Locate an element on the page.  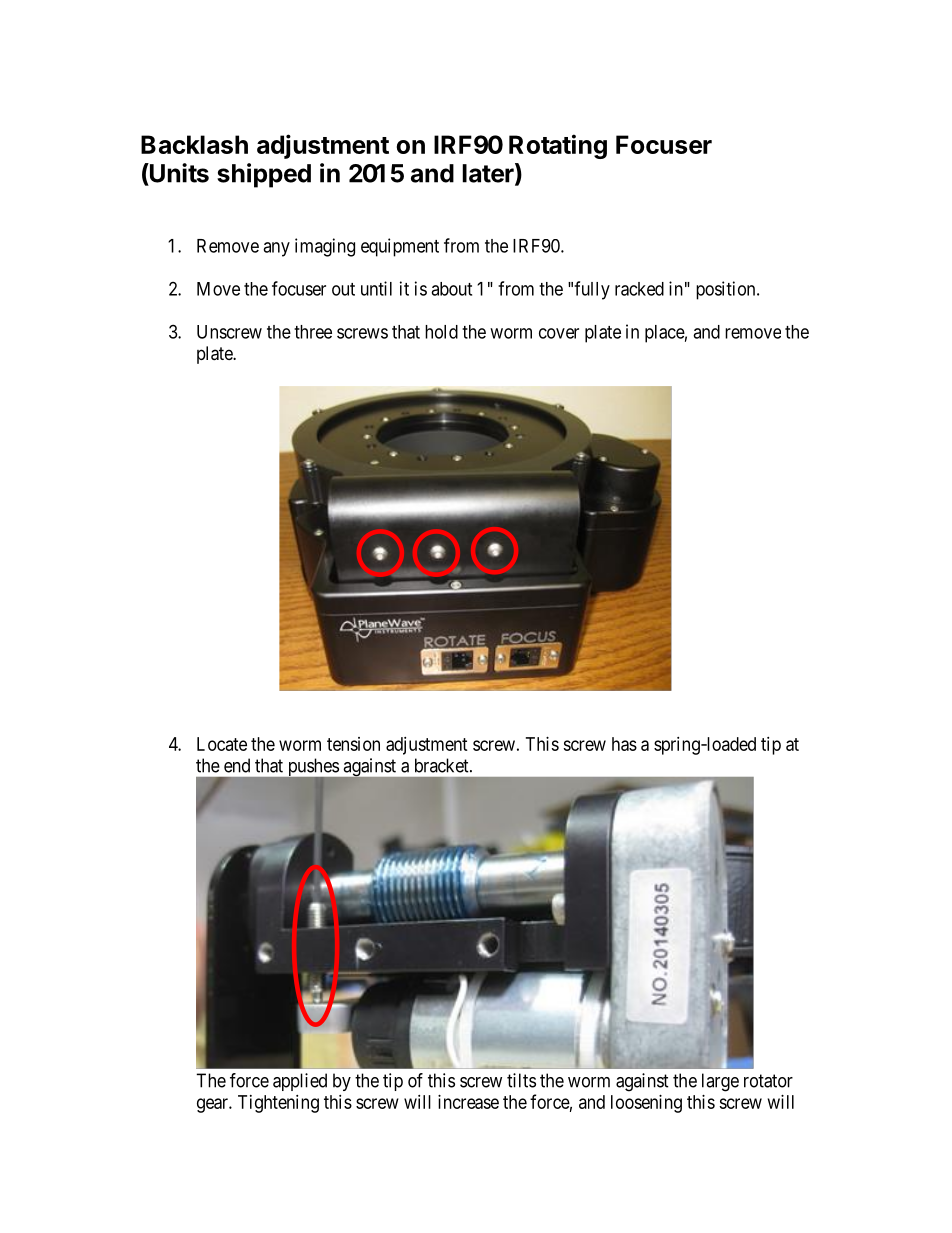
increase is located at coordinates (468, 1102).
